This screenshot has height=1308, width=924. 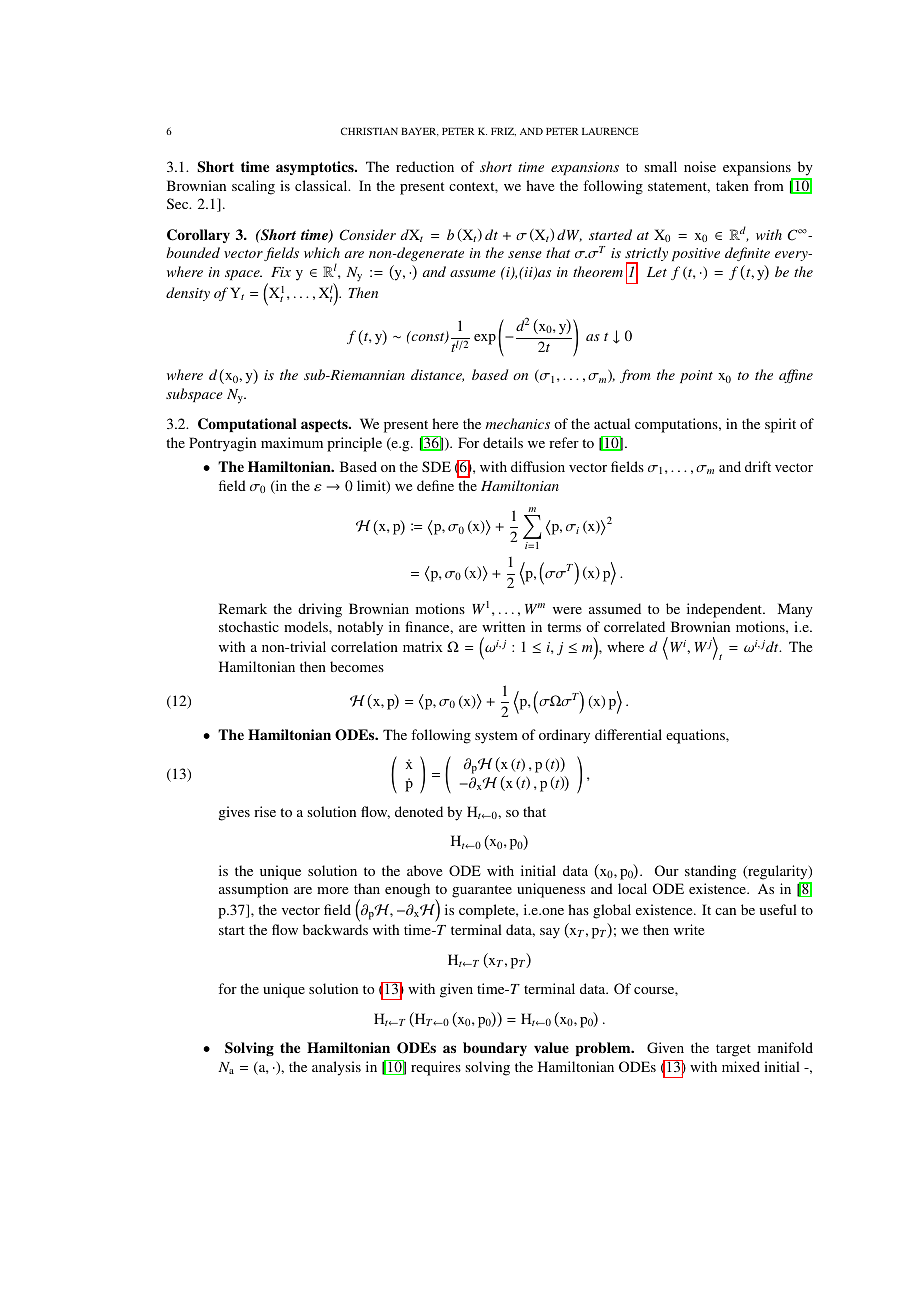 I want to click on equations, so click(x=696, y=736).
